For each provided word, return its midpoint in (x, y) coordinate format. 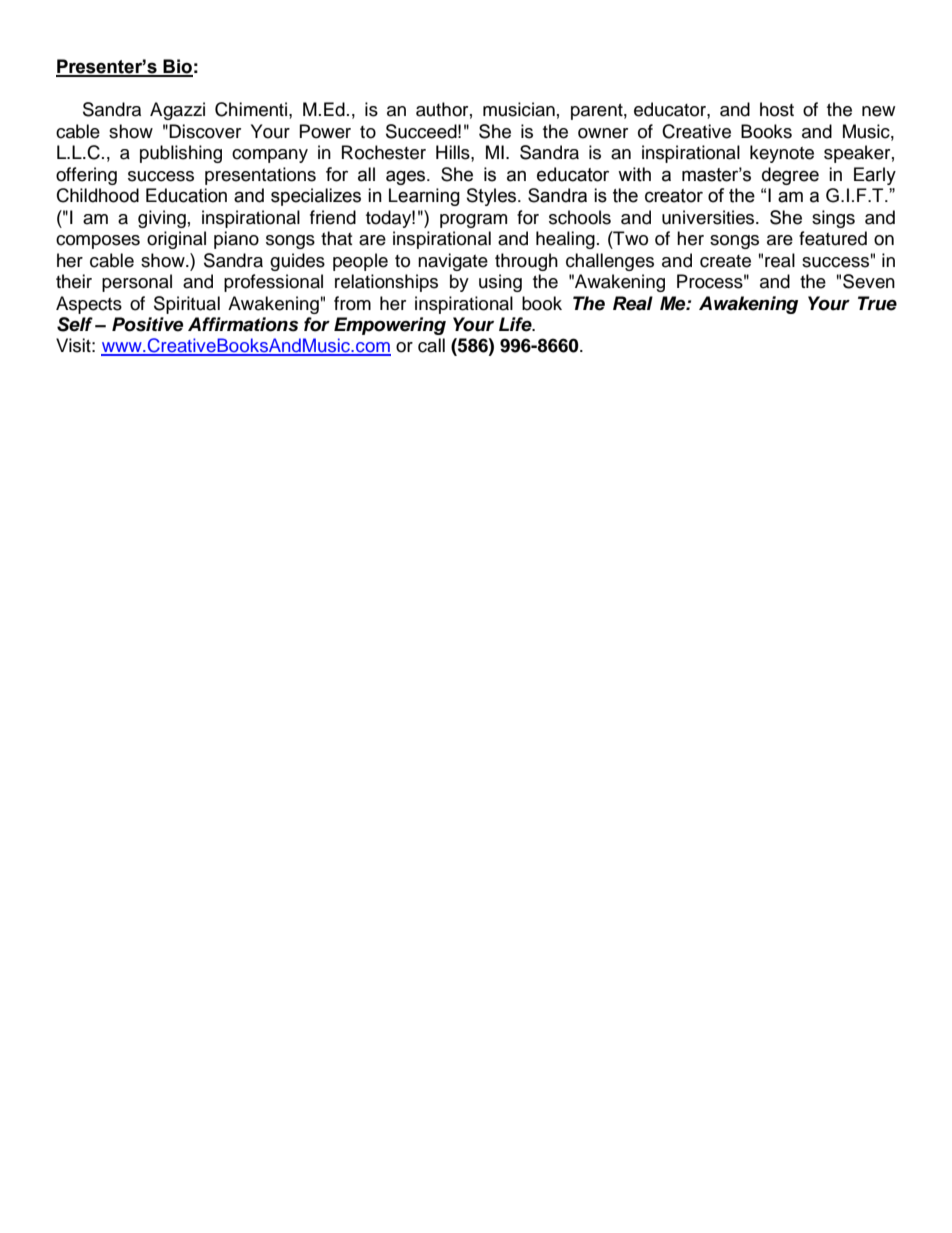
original (176, 240)
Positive (147, 324)
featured (833, 238)
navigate (453, 262)
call (431, 345)
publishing (181, 154)
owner (603, 133)
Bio (177, 67)
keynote (782, 154)
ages (407, 177)
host (777, 109)
